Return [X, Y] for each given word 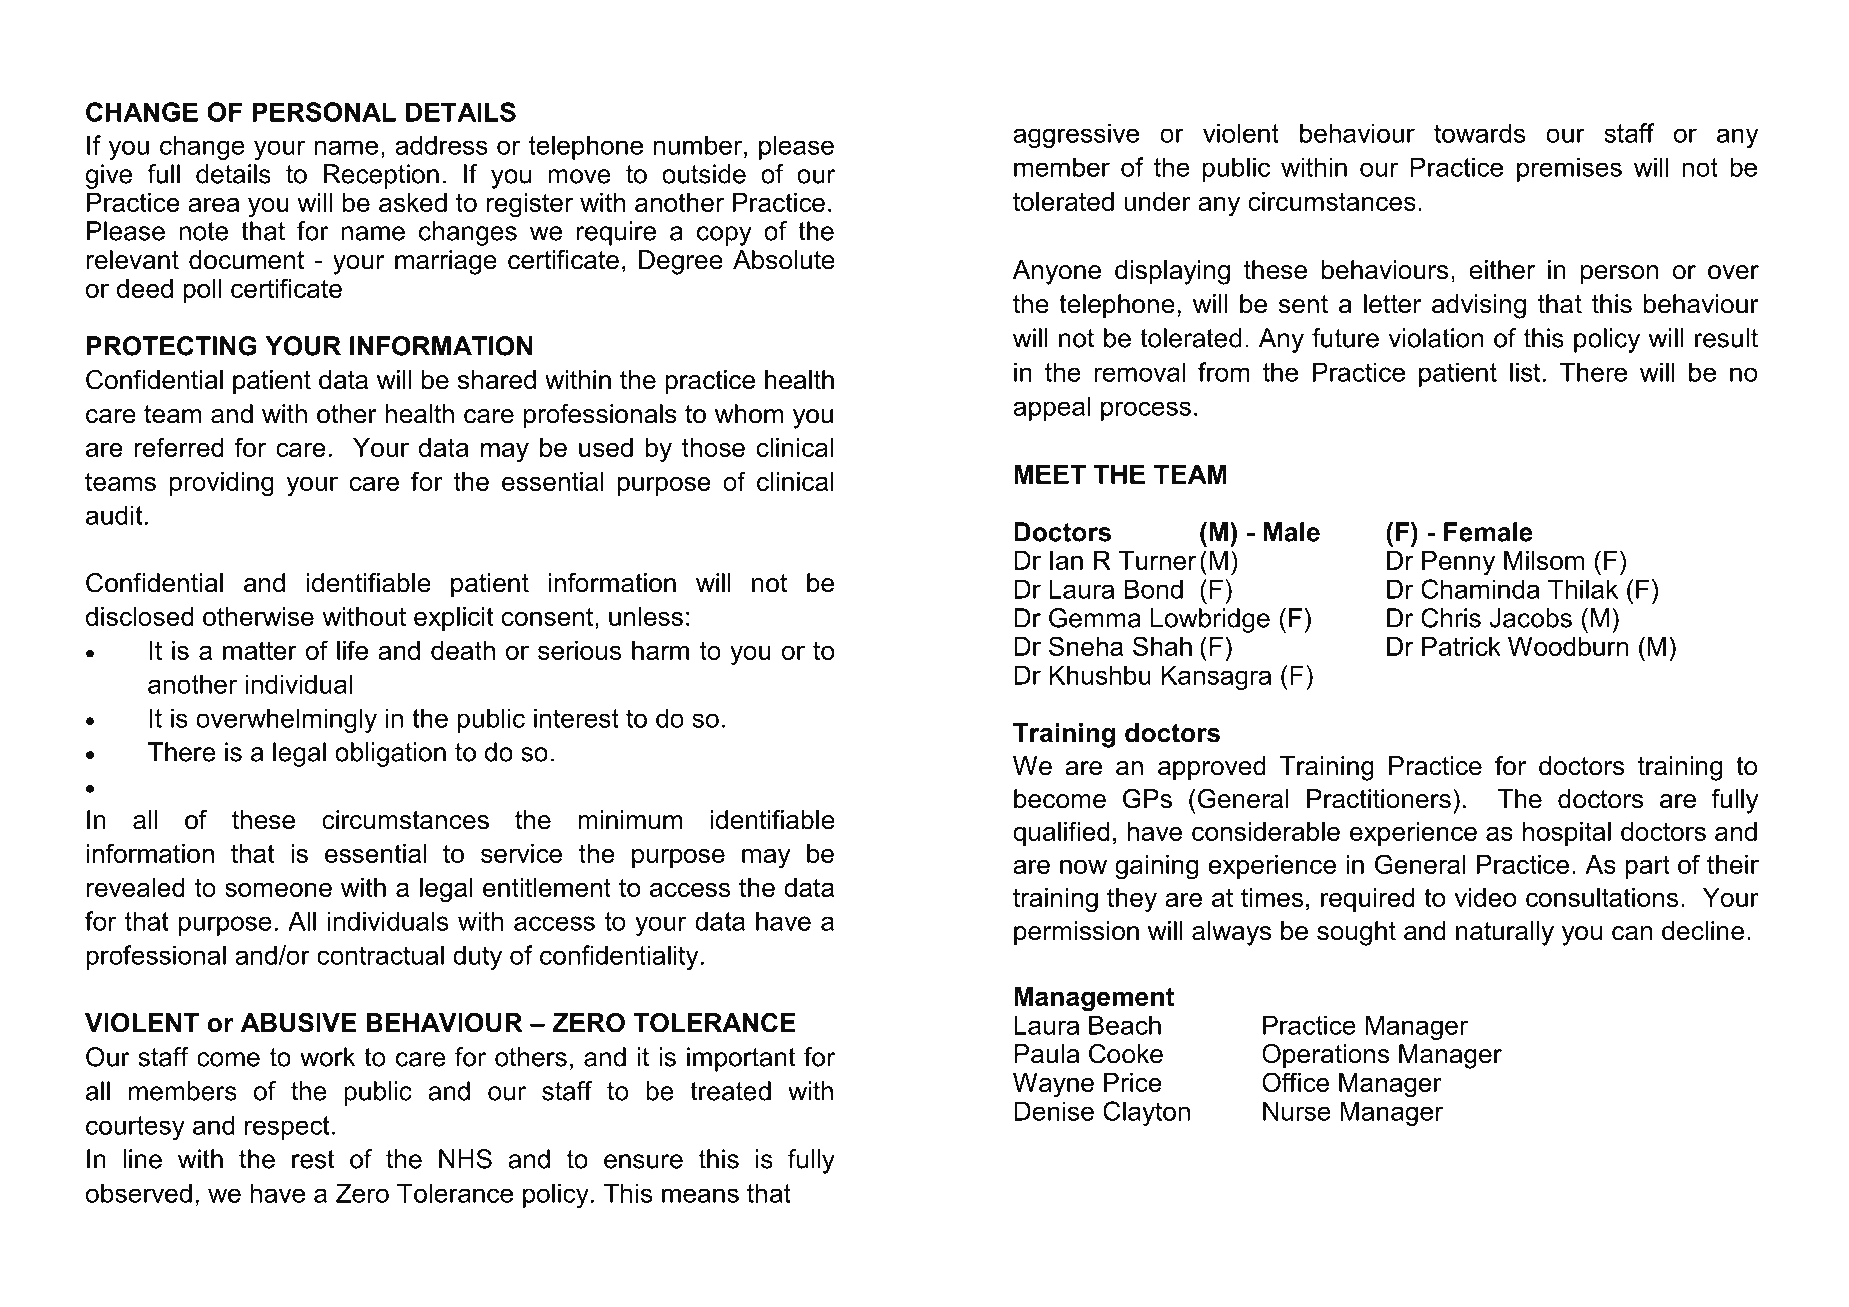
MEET [1050, 474]
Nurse [1297, 1111]
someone [278, 889]
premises [1569, 169]
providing [222, 484]
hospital [1567, 834]
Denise [1054, 1111]
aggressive [1076, 135]
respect [287, 1128]
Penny [1458, 563]
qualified [1061, 833]
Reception [381, 176]
